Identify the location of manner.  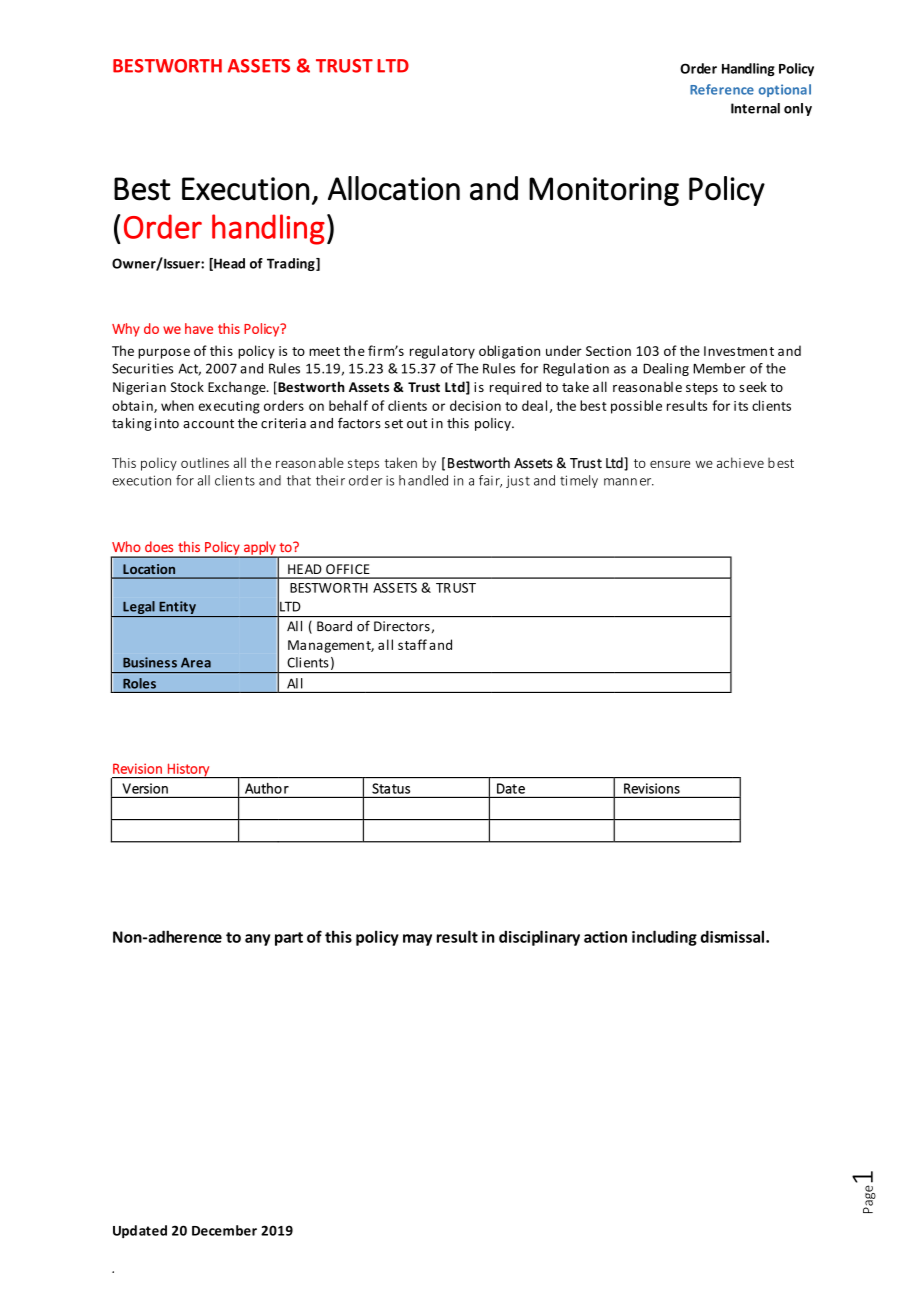
(629, 482).
